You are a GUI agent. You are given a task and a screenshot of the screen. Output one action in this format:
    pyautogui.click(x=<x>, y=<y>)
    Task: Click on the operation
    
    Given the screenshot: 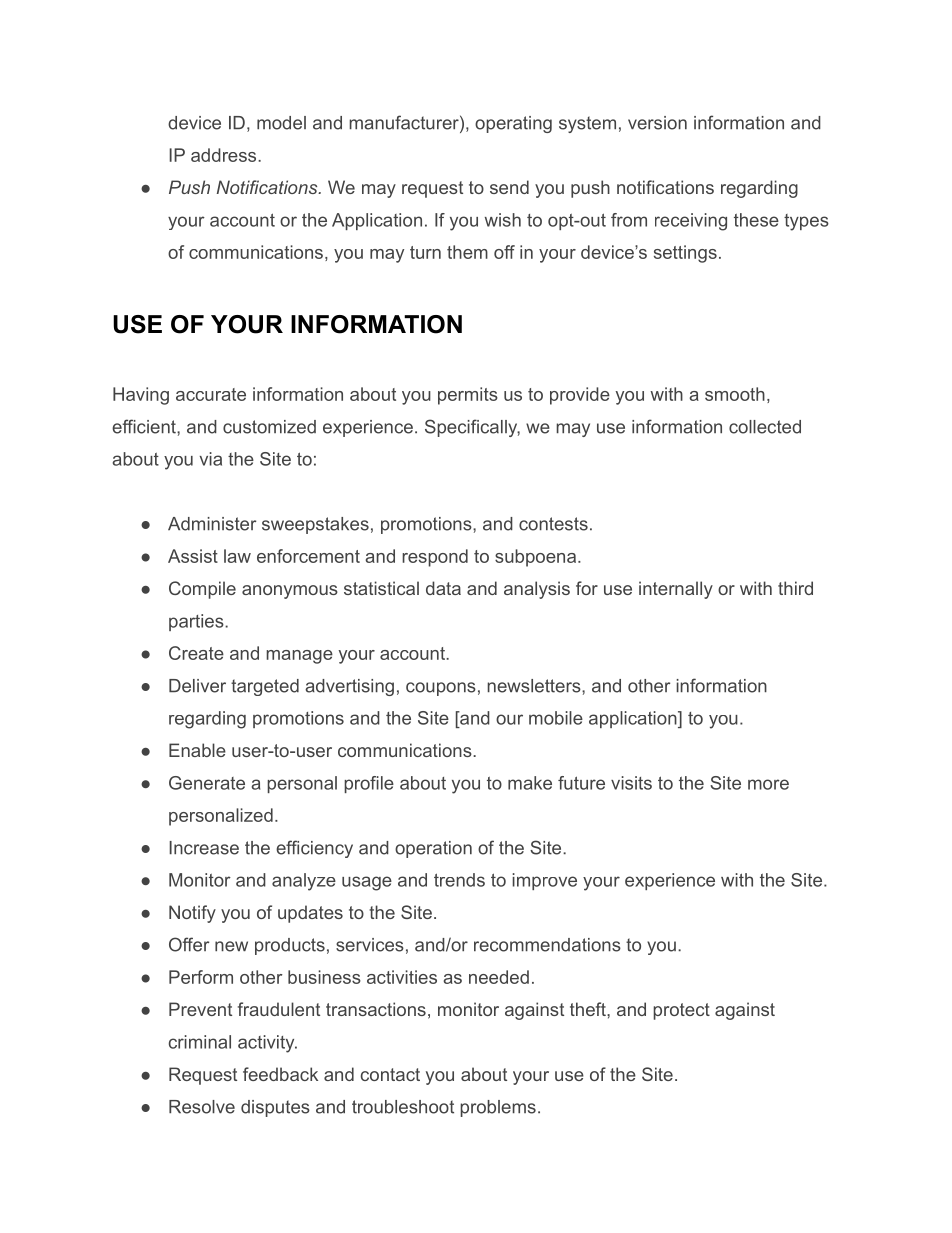 What is the action you would take?
    pyautogui.click(x=433, y=849)
